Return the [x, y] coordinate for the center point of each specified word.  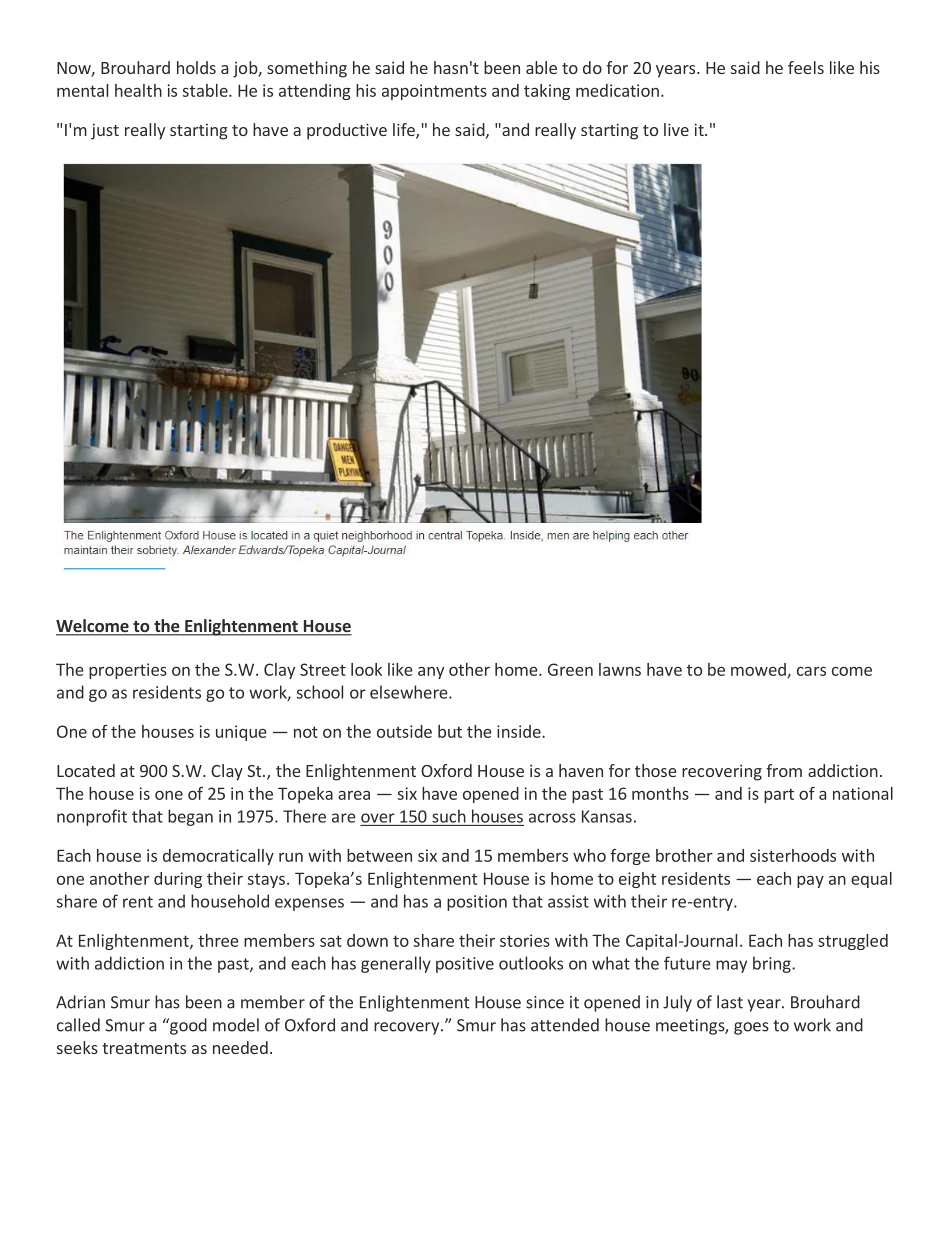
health [138, 90]
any [431, 673]
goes [751, 1028]
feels [806, 67]
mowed [759, 670]
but [450, 731]
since [545, 1002]
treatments [144, 1048]
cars [811, 671]
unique [241, 733]
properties [128, 671]
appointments [434, 92]
